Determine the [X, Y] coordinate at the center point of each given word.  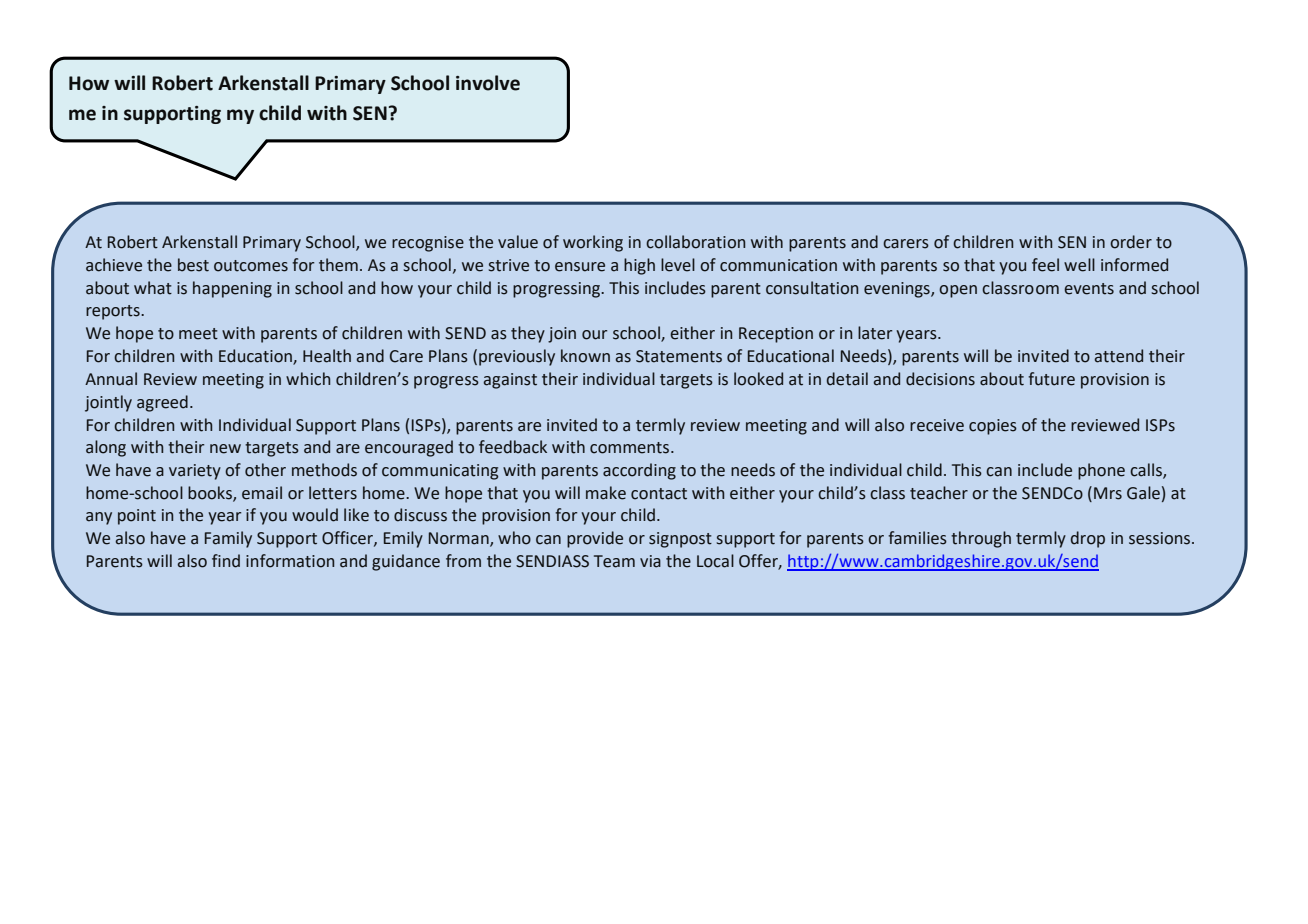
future [1051, 379]
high [639, 266]
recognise [428, 244]
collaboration [695, 242]
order [1131, 242]
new [225, 449]
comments [631, 448]
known [585, 356]
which [308, 379]
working [593, 243]
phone [1101, 471]
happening [232, 289]
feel [1045, 265]
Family [228, 539]
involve [488, 83]
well [1079, 265]
